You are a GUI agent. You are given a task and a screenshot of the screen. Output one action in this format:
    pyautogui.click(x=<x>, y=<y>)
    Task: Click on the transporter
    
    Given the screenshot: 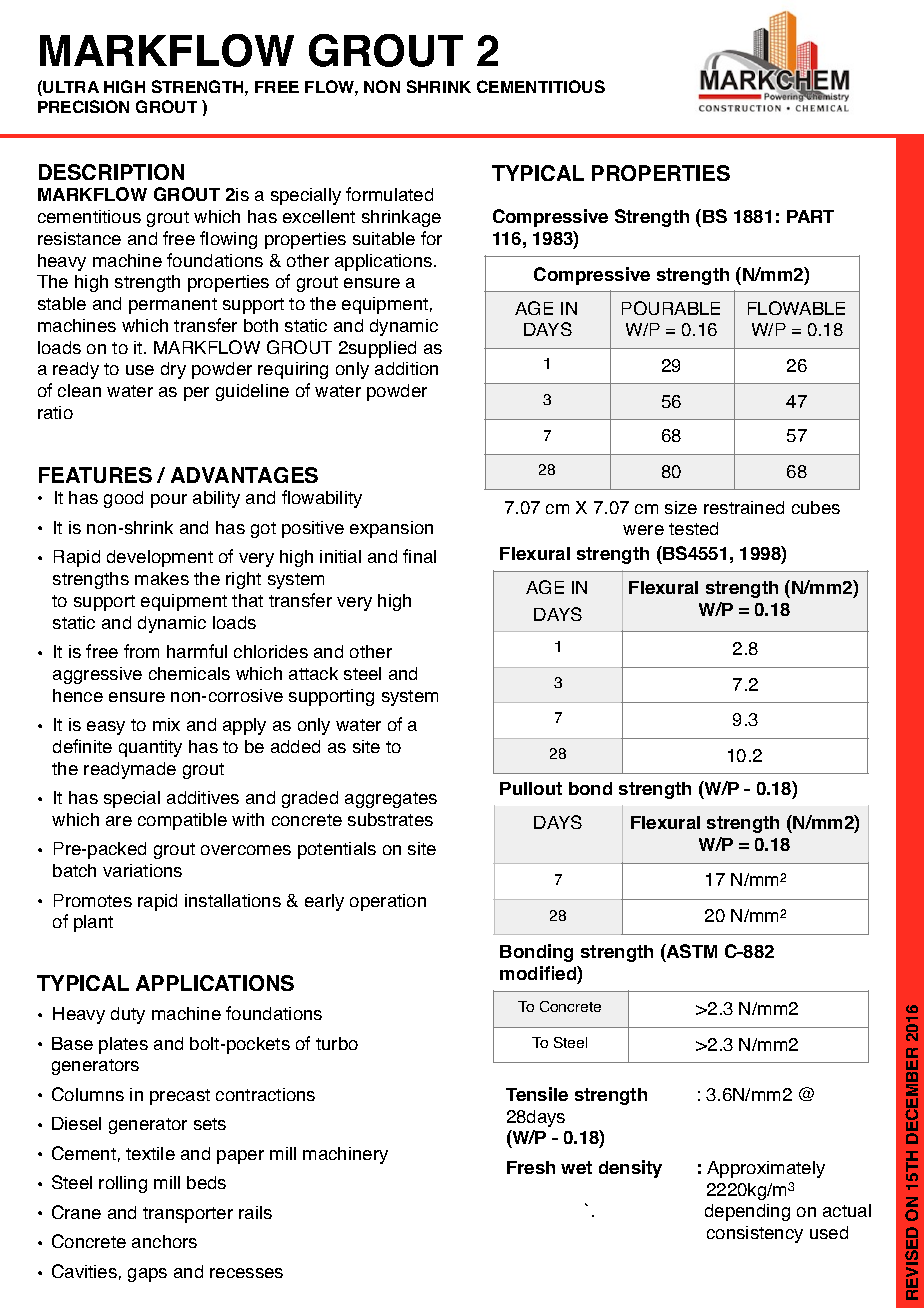 What is the action you would take?
    pyautogui.click(x=188, y=1215)
